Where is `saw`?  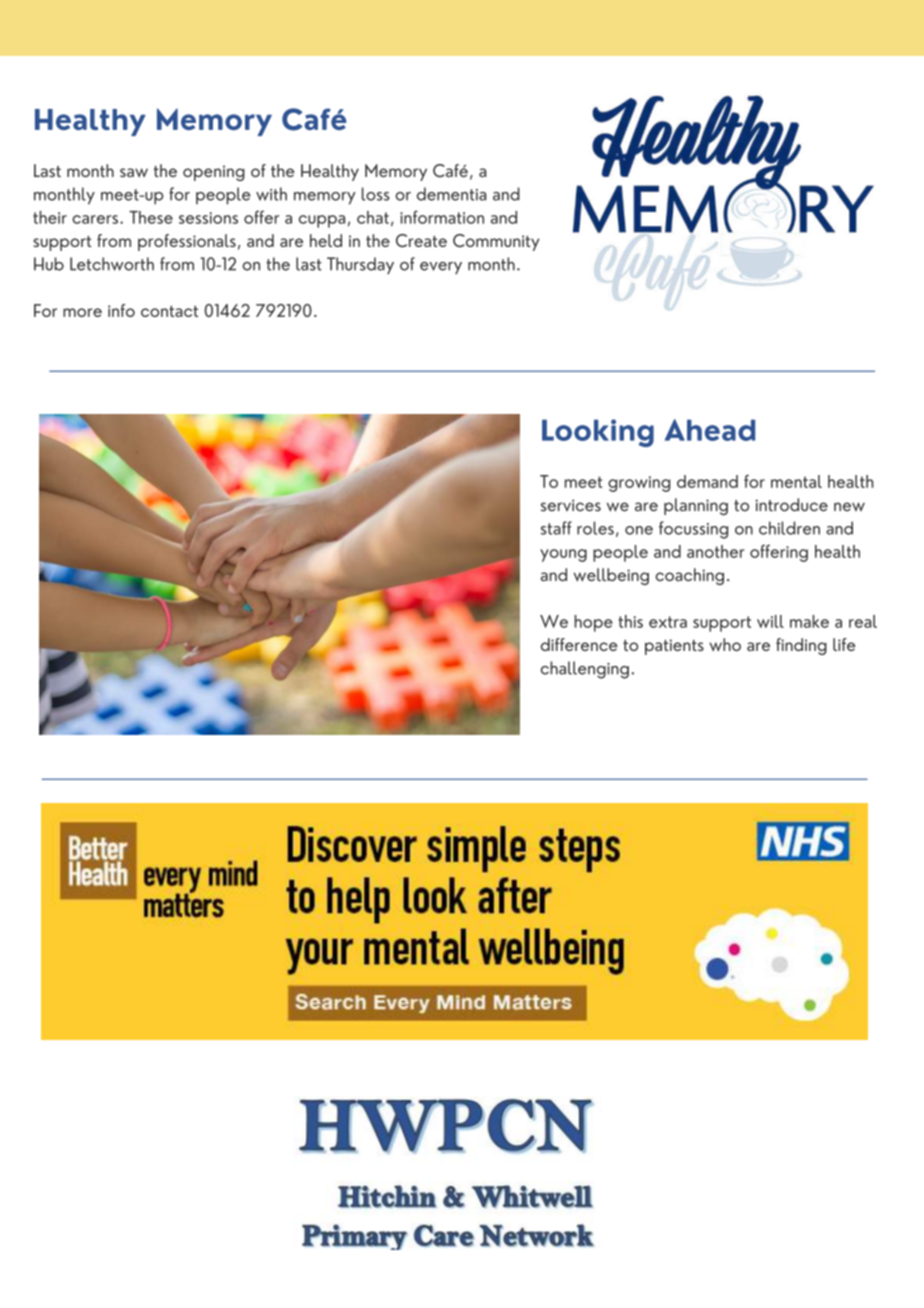
saw is located at coordinates (134, 172).
